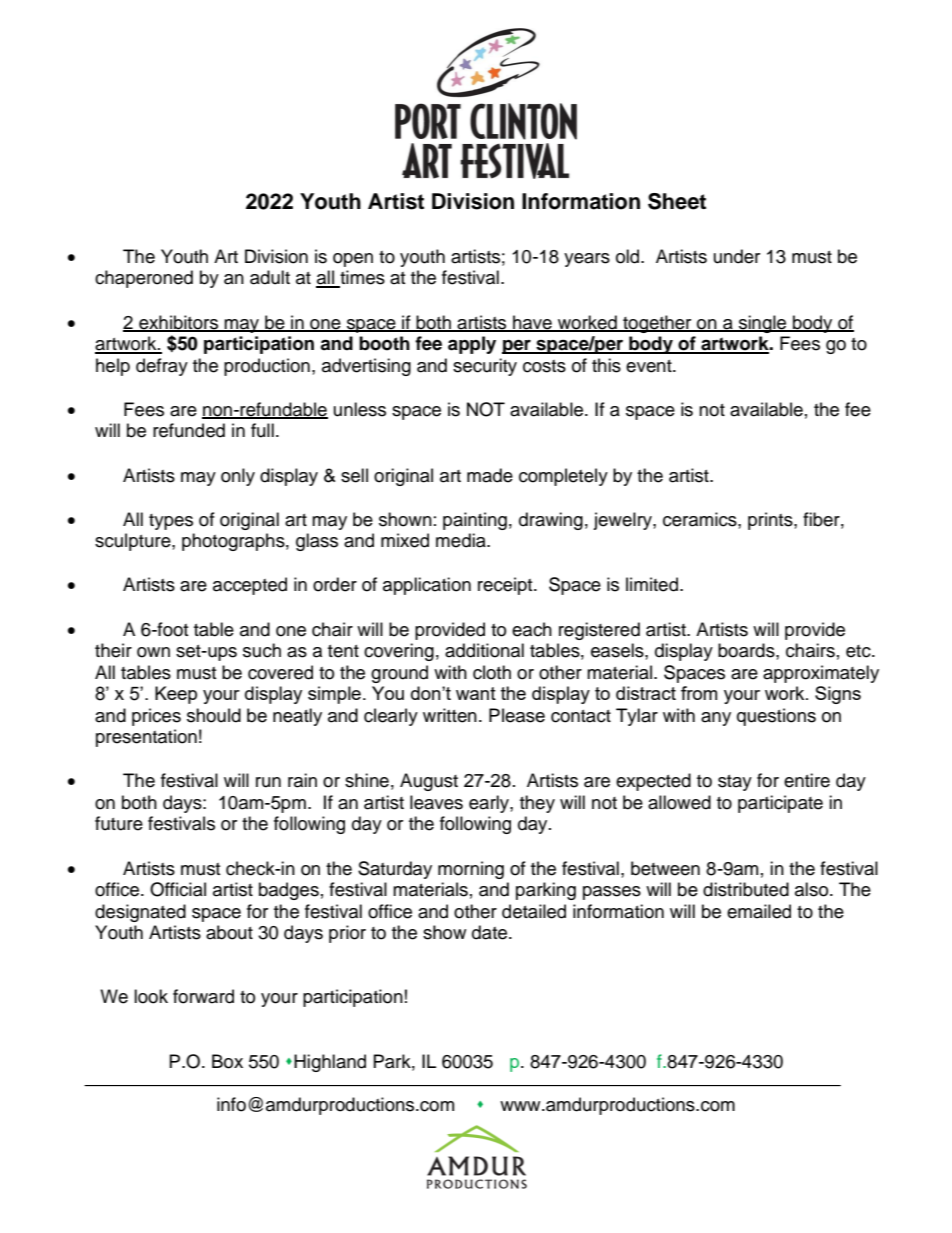 Image resolution: width=952 pixels, height=1233 pixels. I want to click on under, so click(737, 256).
